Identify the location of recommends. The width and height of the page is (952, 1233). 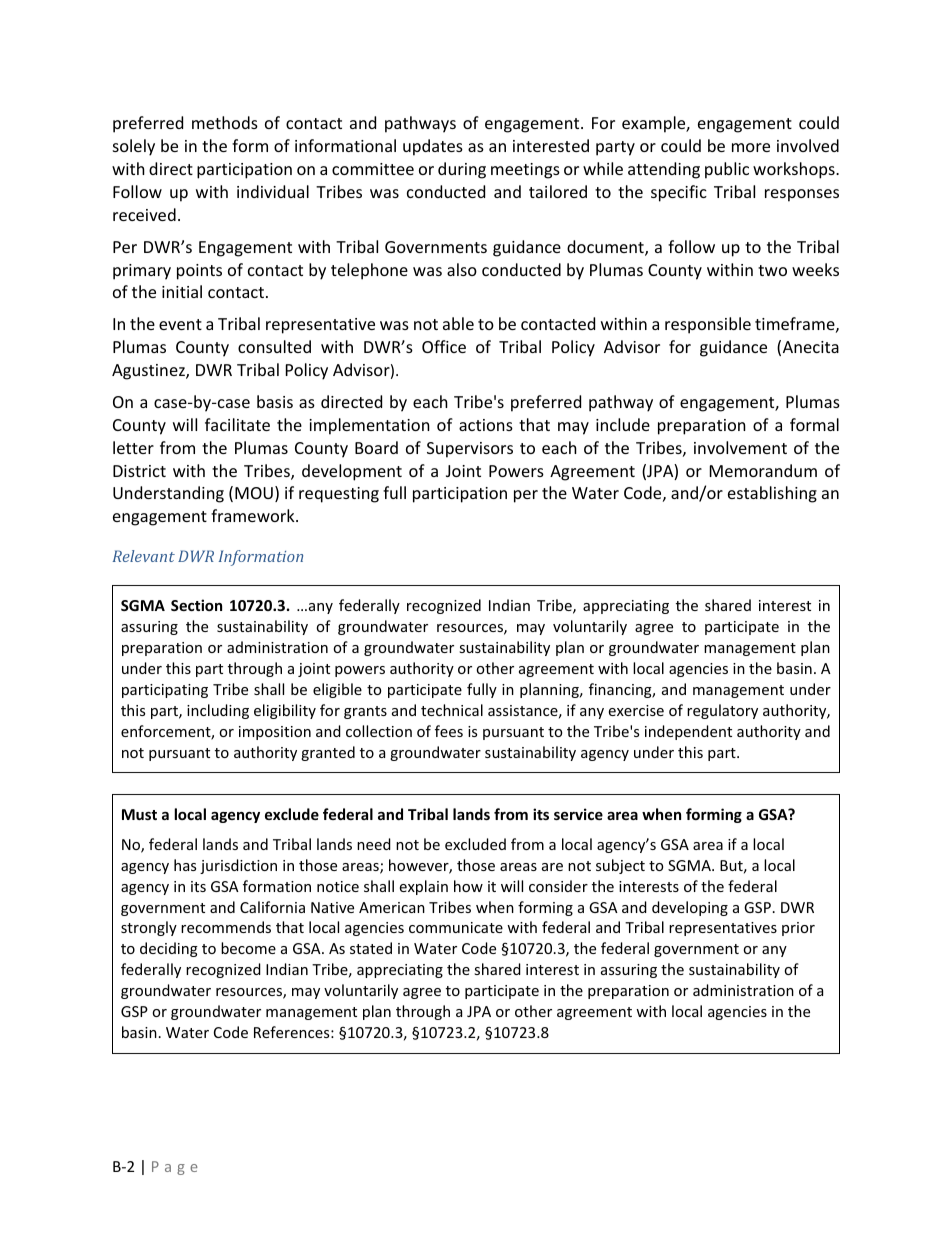
(226, 927).
